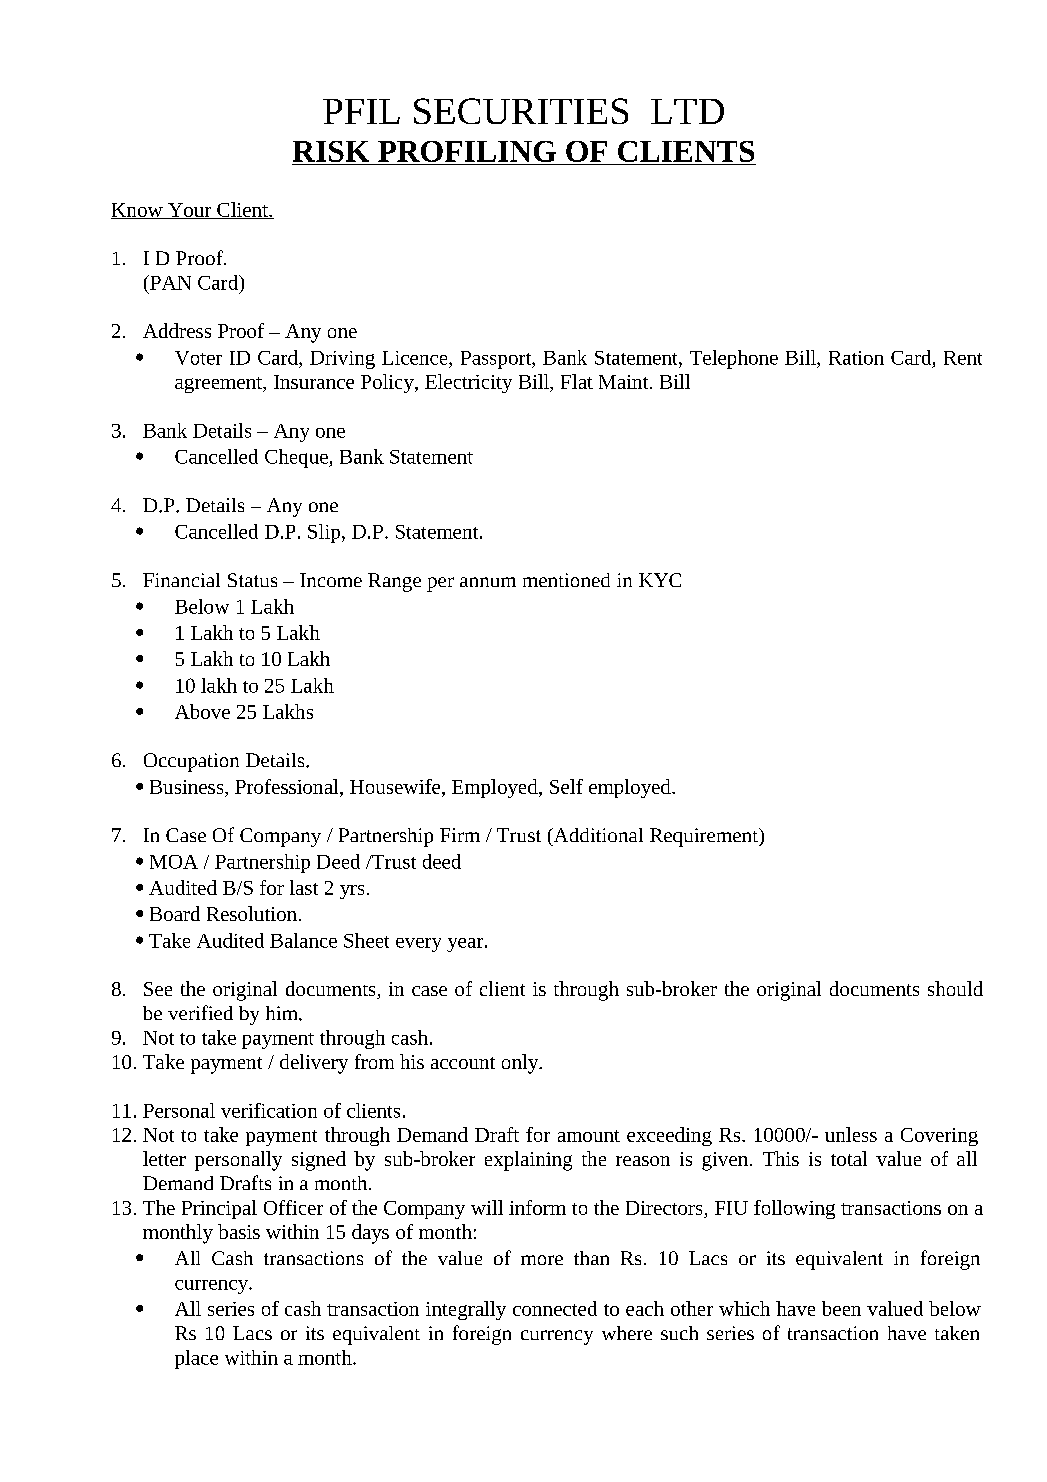 This image has height=1482, width=1047. I want to click on Flat, so click(577, 381).
